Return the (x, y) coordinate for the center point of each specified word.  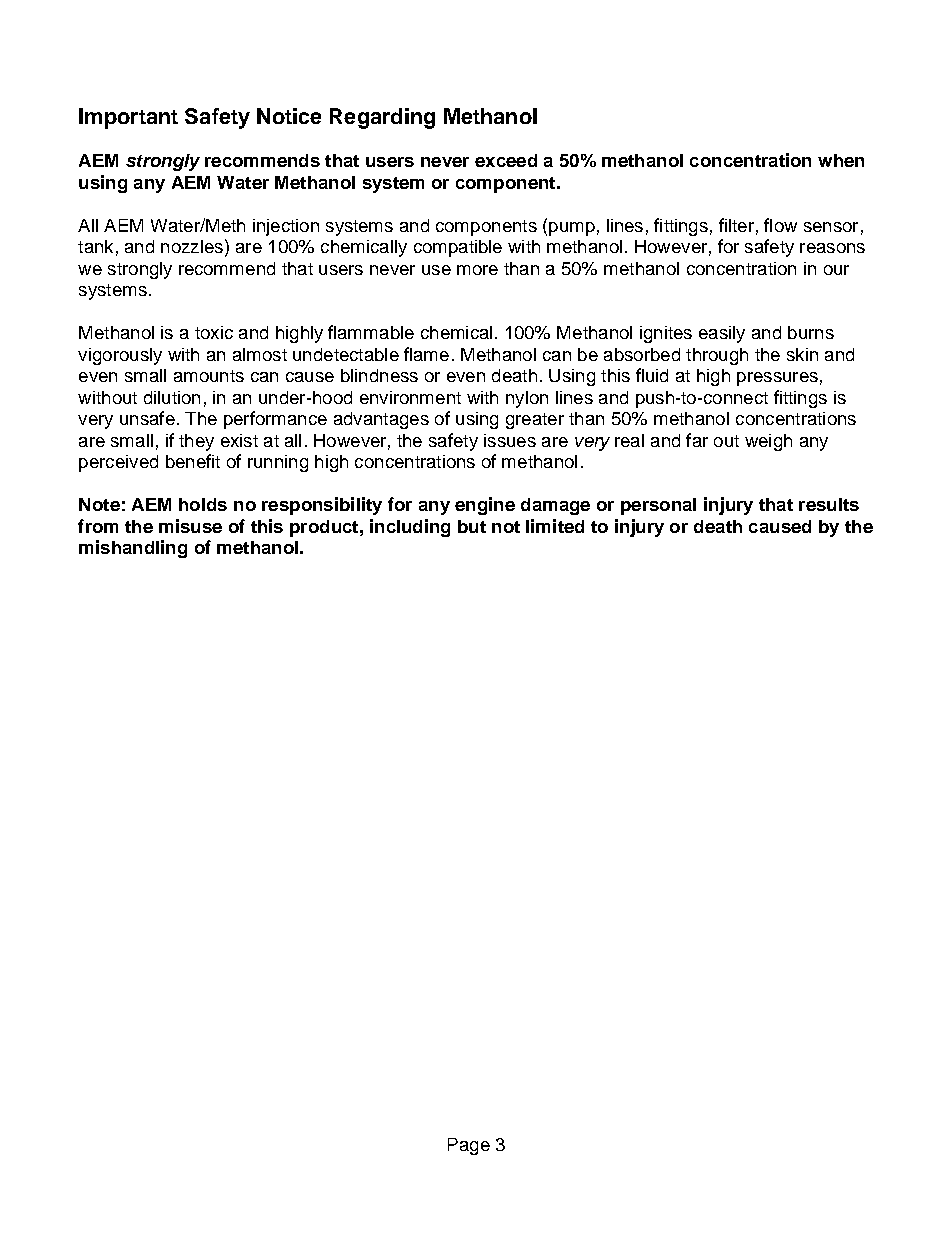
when (841, 160)
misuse (190, 526)
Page (469, 1146)
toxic (214, 332)
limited (555, 526)
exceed (506, 160)
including (410, 528)
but (472, 526)
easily (722, 334)
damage (555, 506)
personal (658, 506)
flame (426, 354)
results (829, 504)
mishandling (133, 549)
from (98, 526)
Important (128, 118)
